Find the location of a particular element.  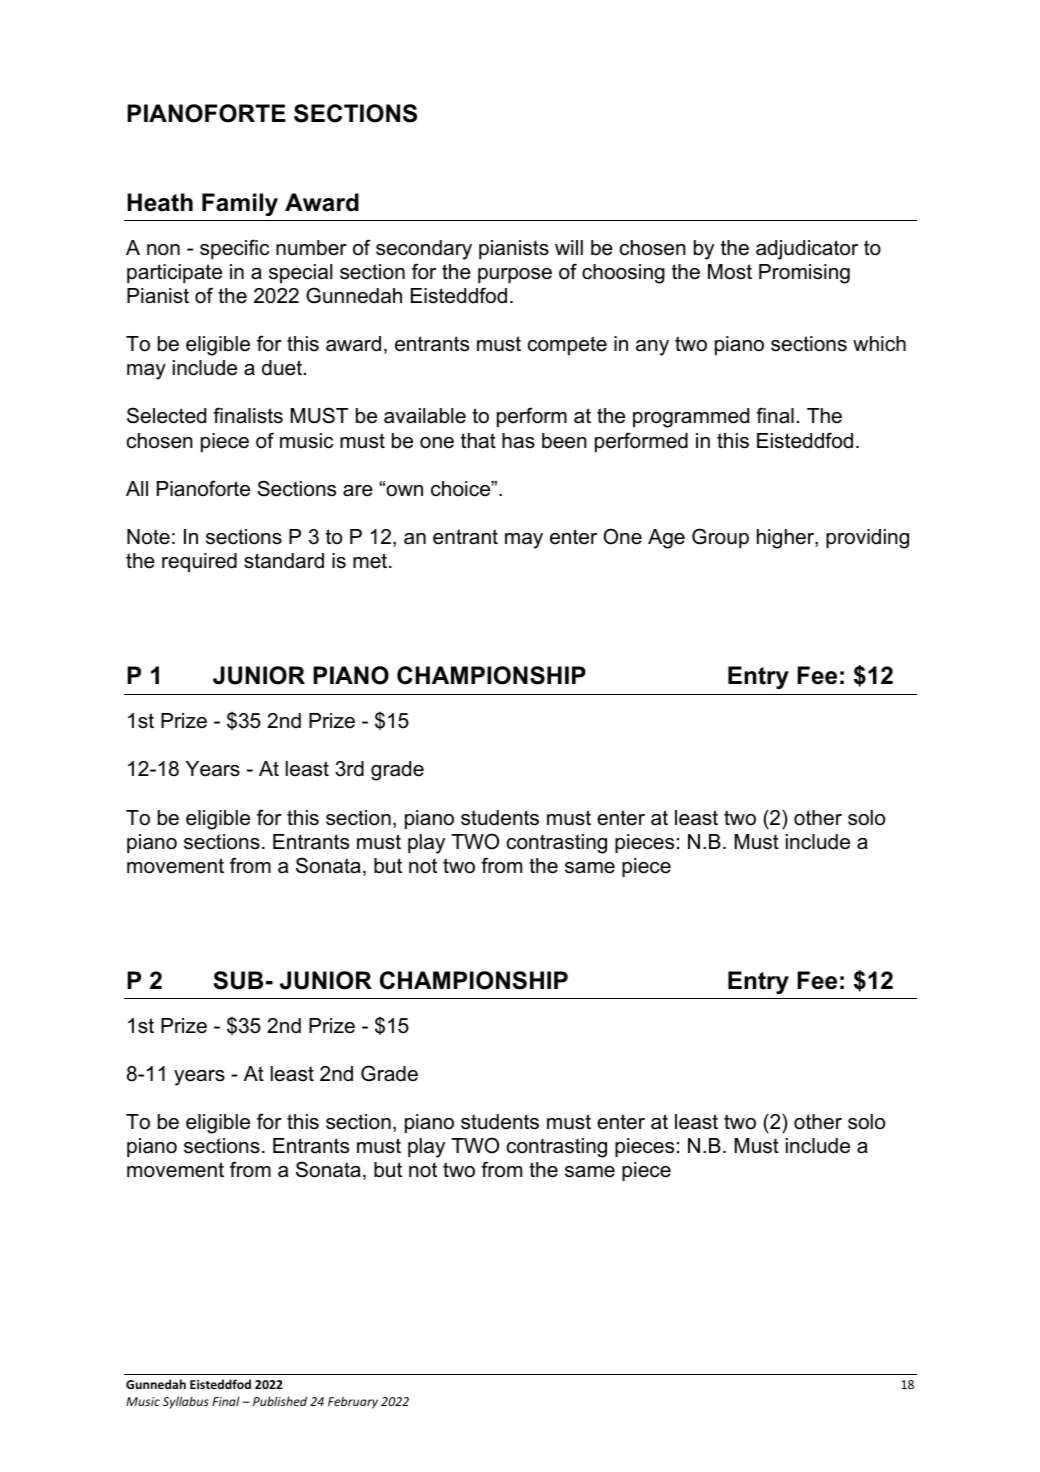

Age is located at coordinates (666, 539).
